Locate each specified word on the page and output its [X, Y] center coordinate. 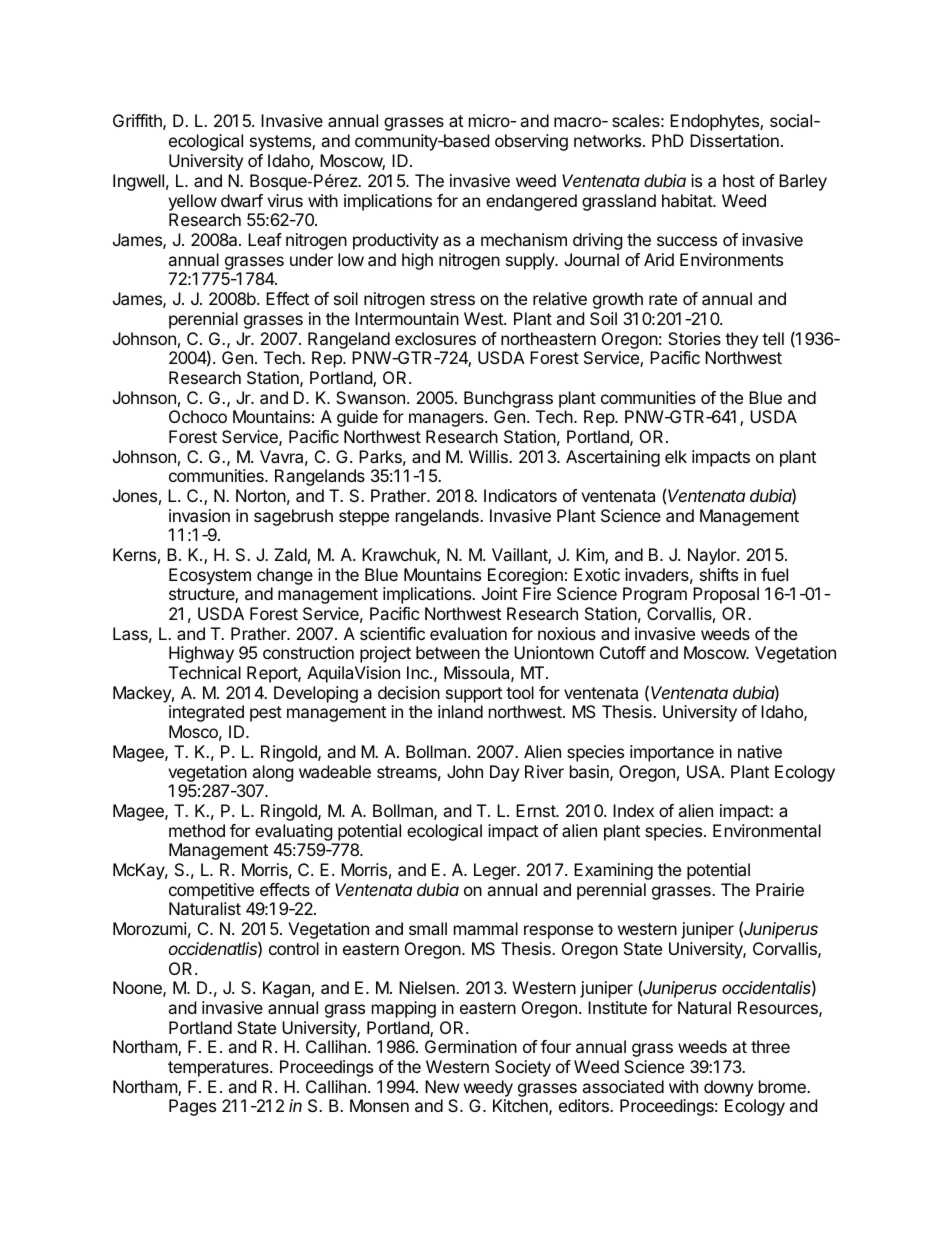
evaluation [468, 633]
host [739, 180]
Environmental [767, 830]
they [741, 340]
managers [447, 420]
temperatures [219, 1069]
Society [523, 1068]
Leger [496, 871]
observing [531, 142]
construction [308, 652]
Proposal [726, 595]
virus [285, 200]
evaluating [294, 832]
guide [357, 418]
